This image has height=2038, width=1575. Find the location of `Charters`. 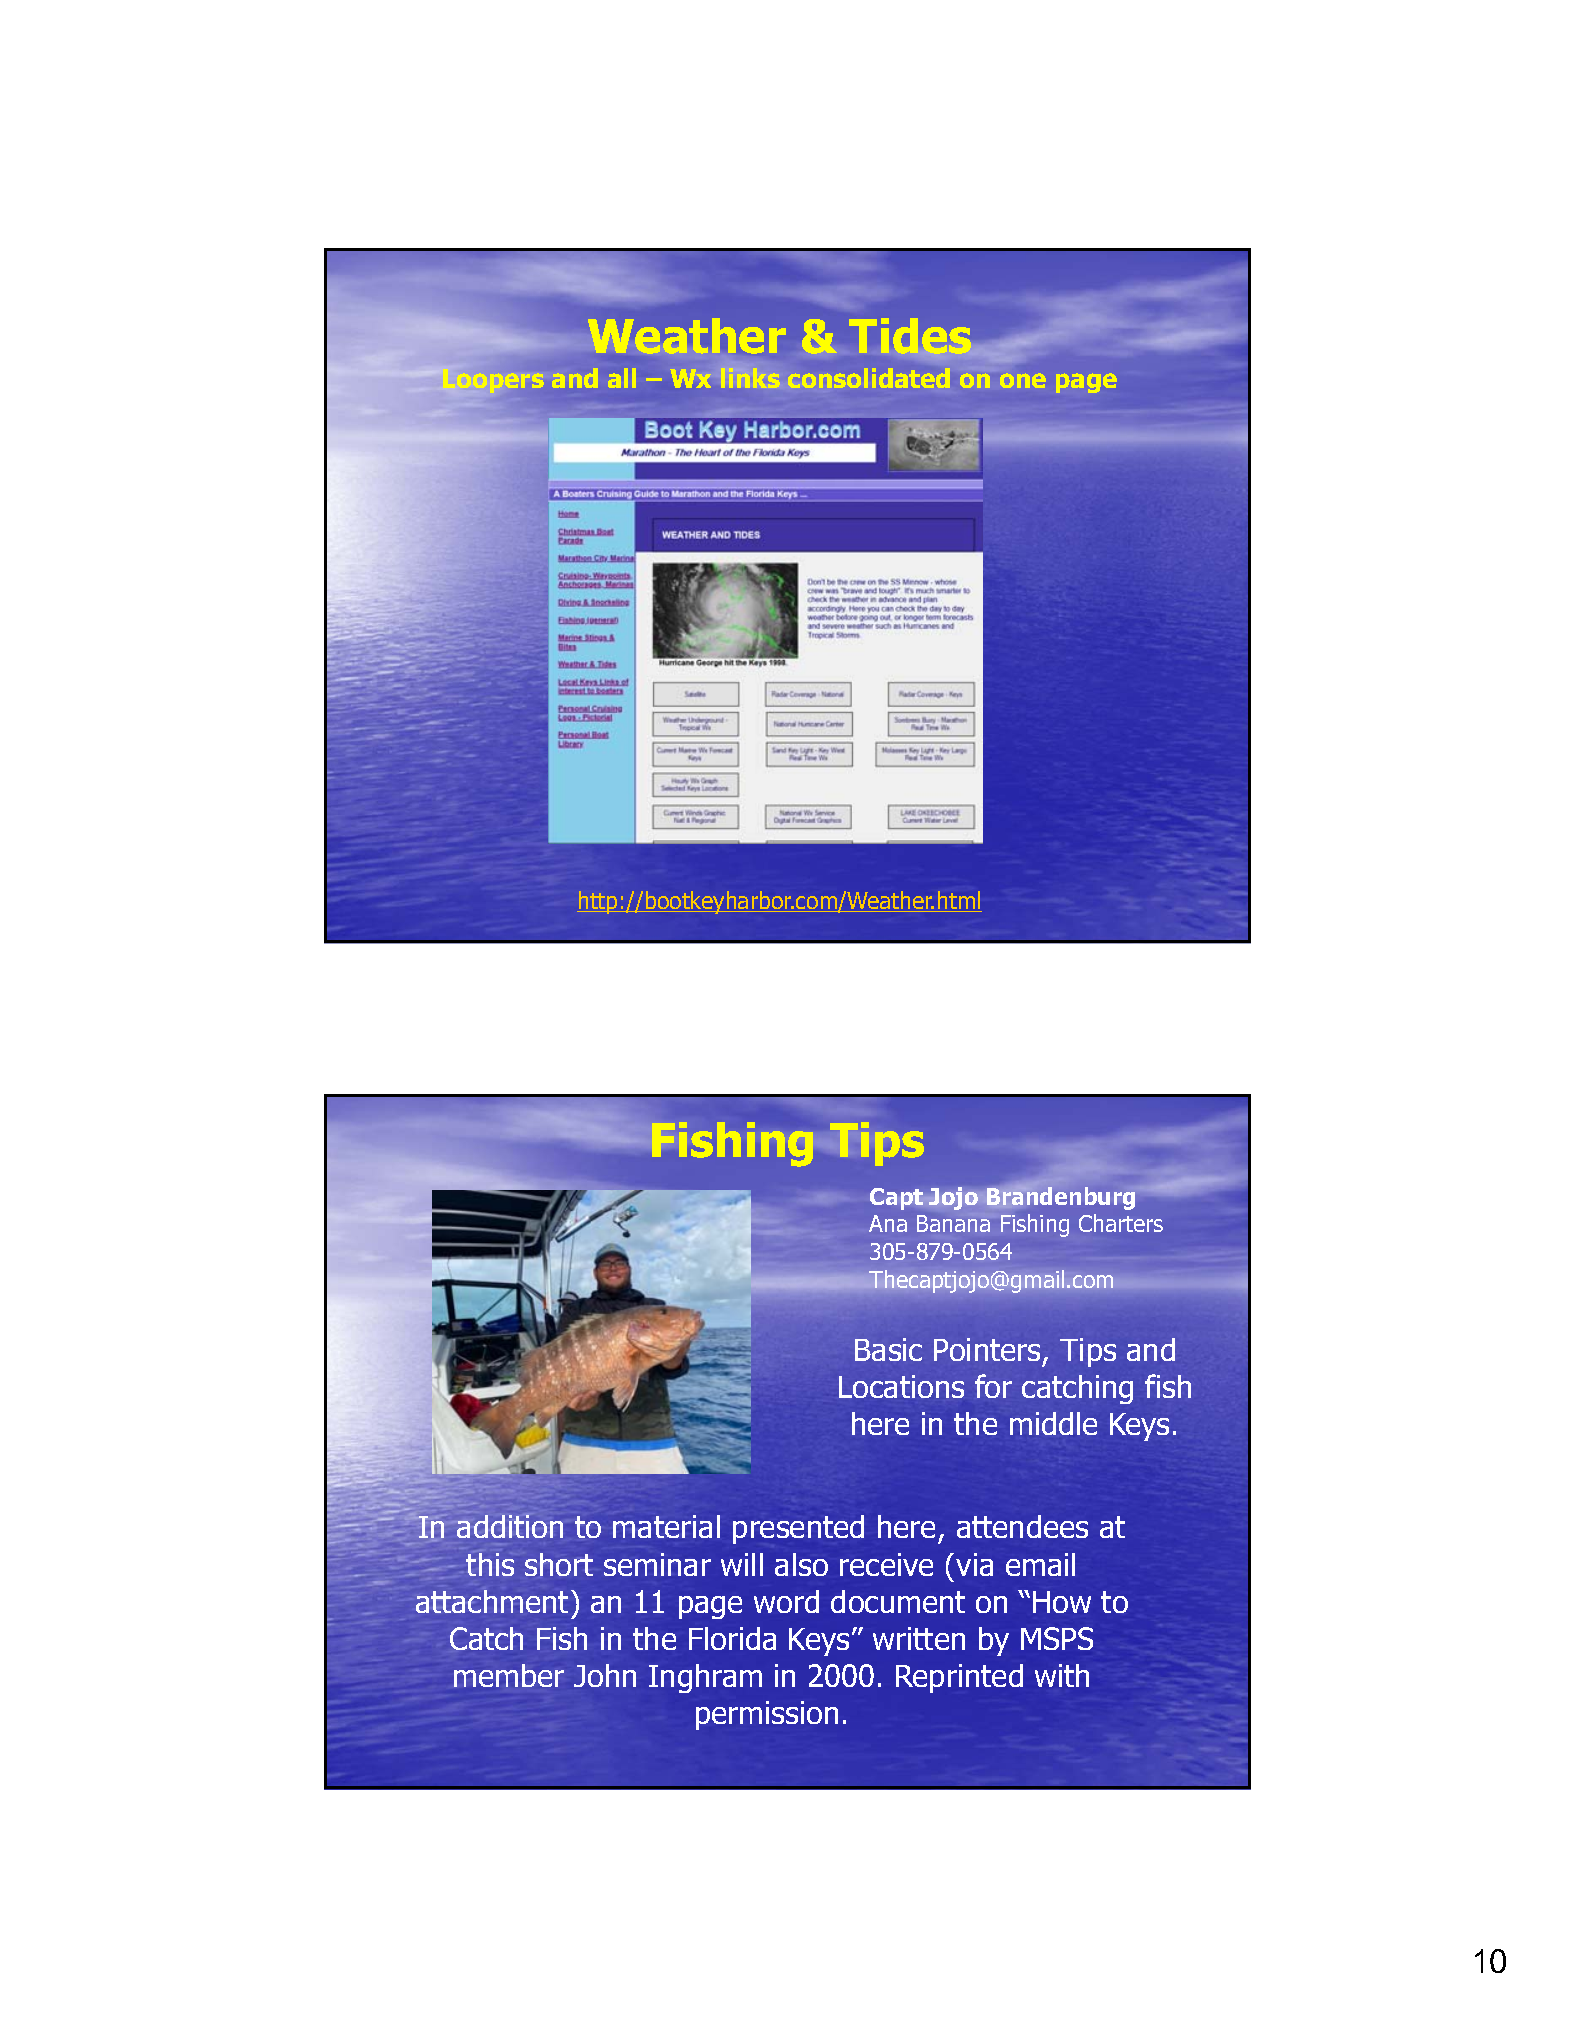

Charters is located at coordinates (1121, 1223).
